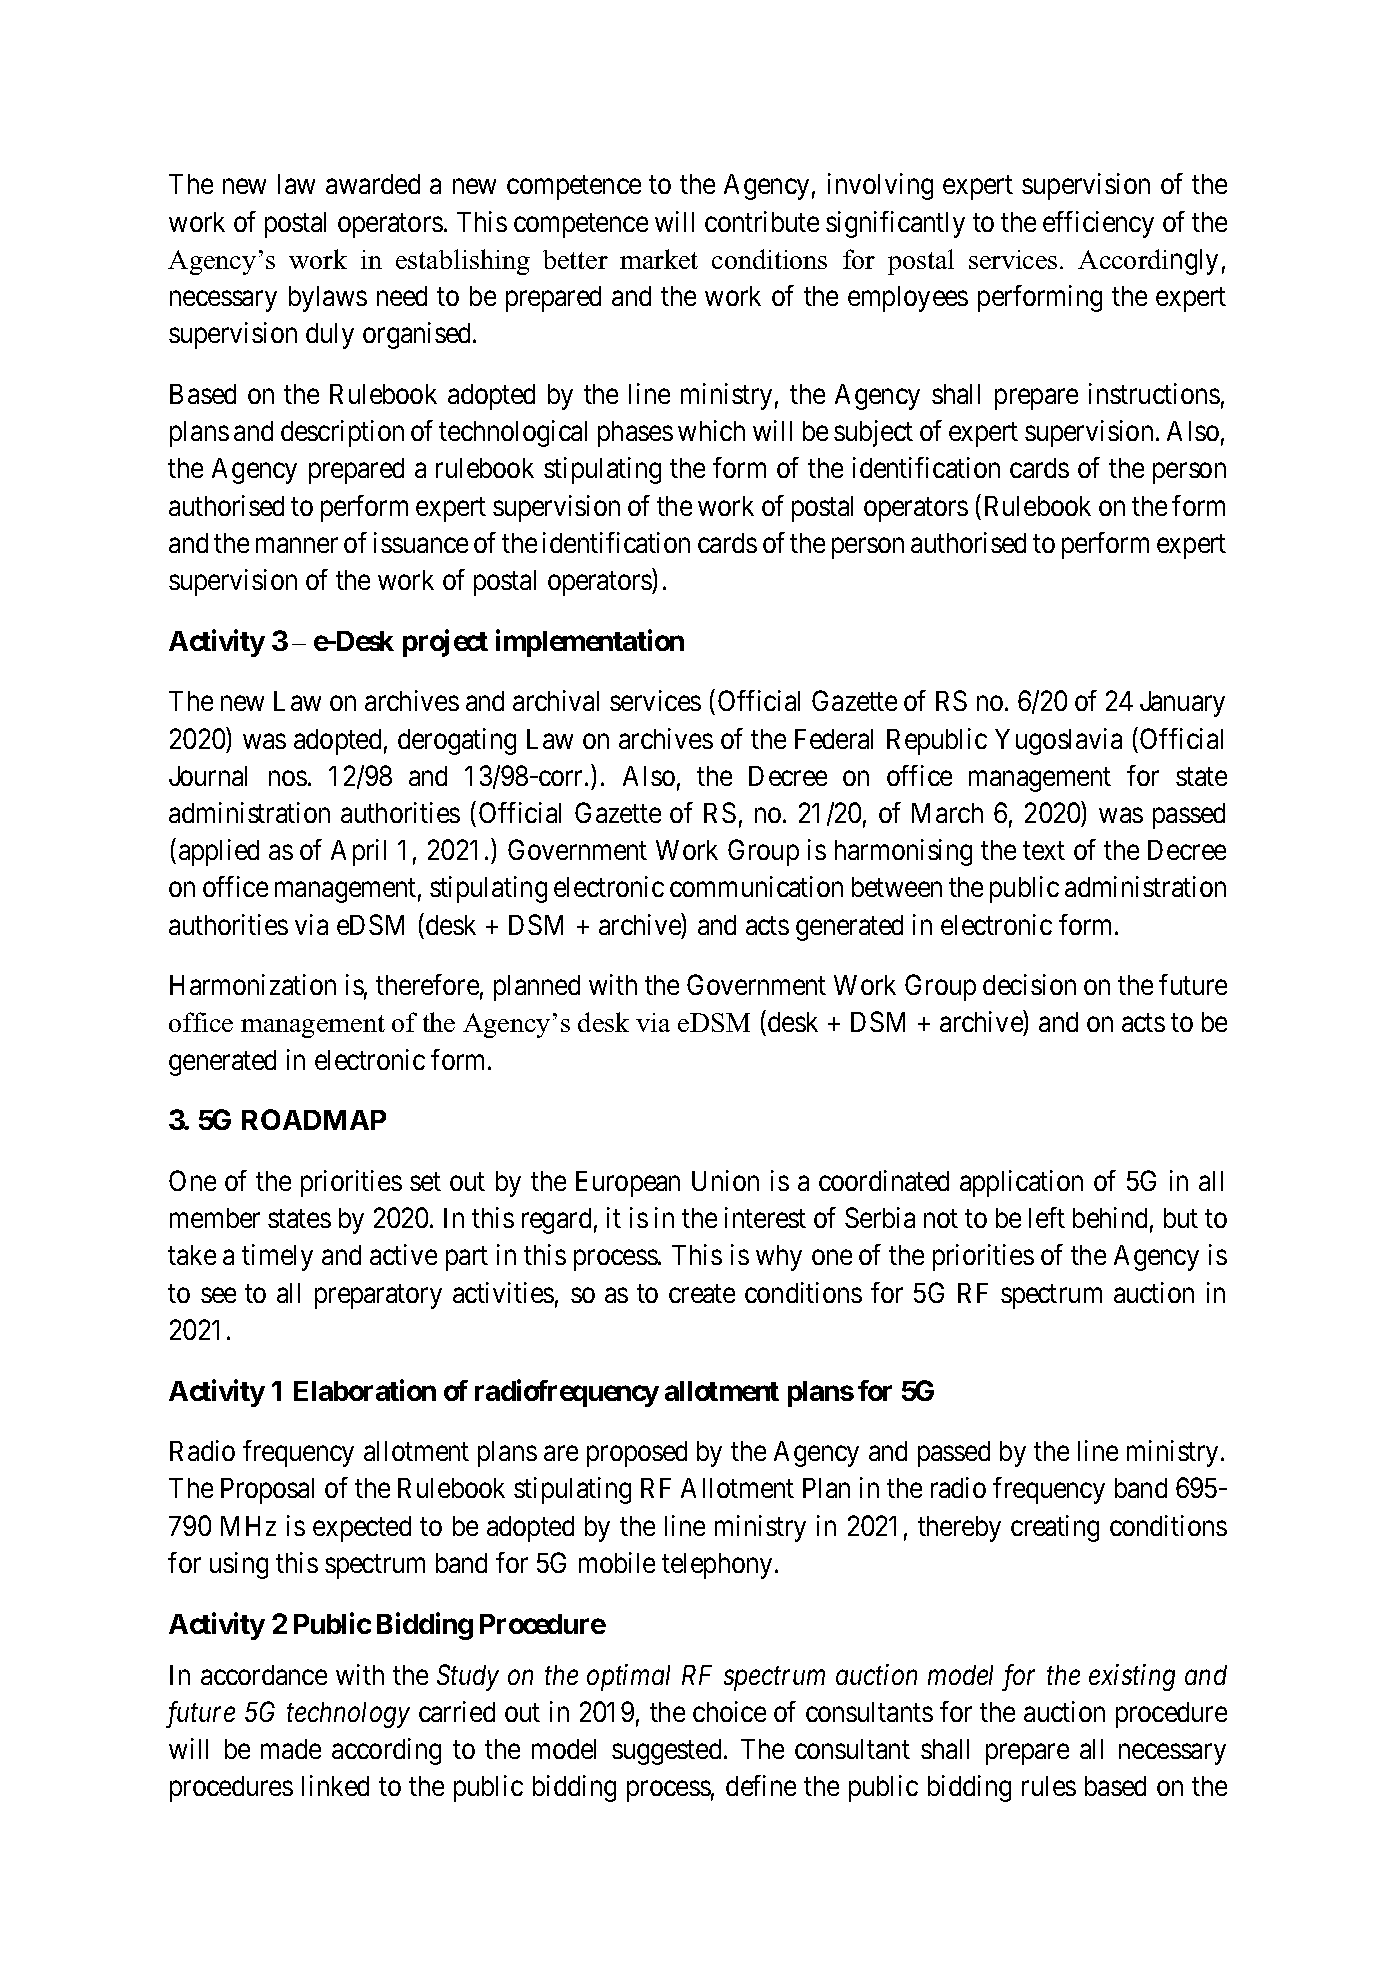 The width and height of the screenshot is (1396, 1974). Describe the element at coordinates (328, 299) in the screenshot. I see `bylaws` at that location.
